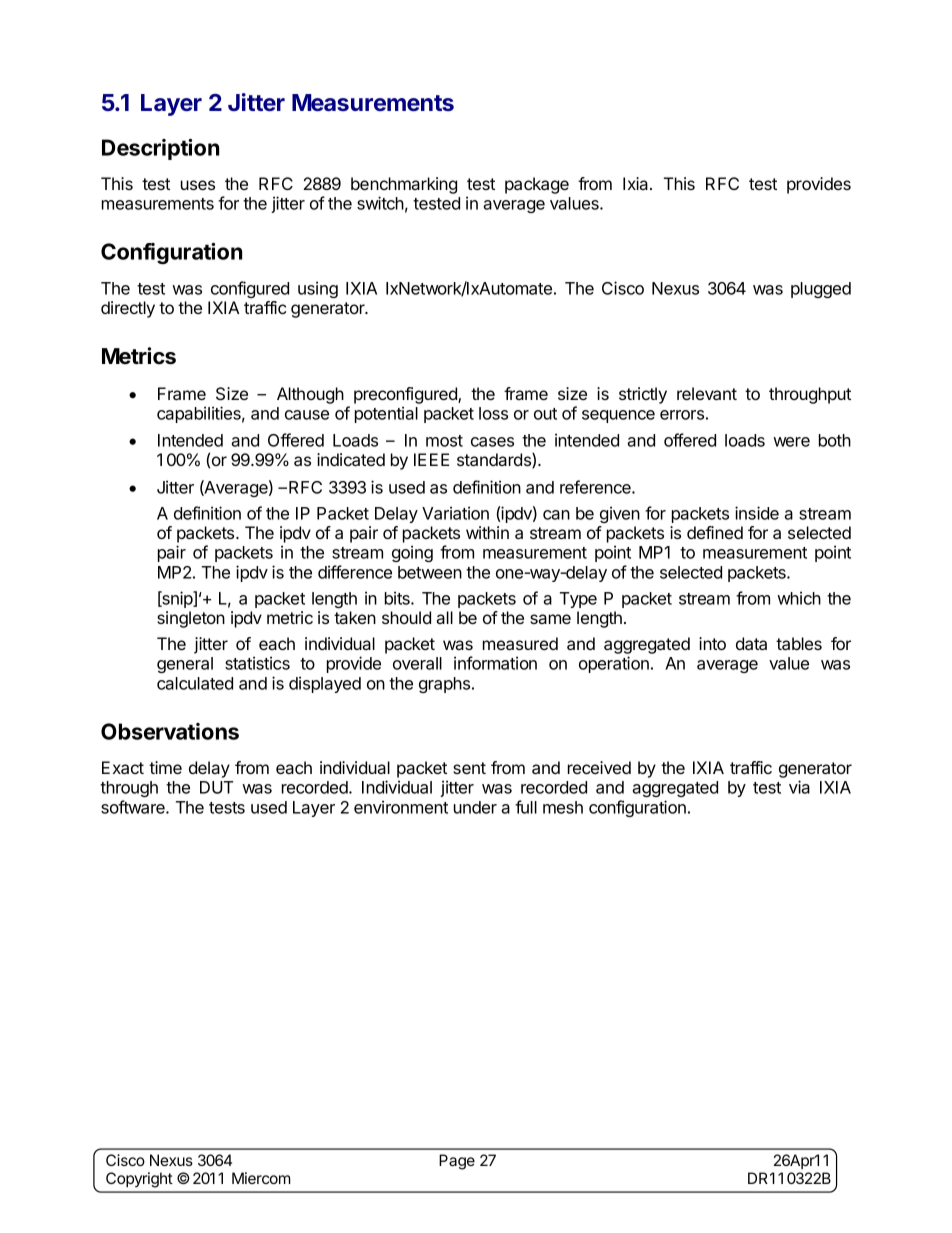  What do you see at coordinates (185, 665) in the image?
I see `general` at bounding box center [185, 665].
